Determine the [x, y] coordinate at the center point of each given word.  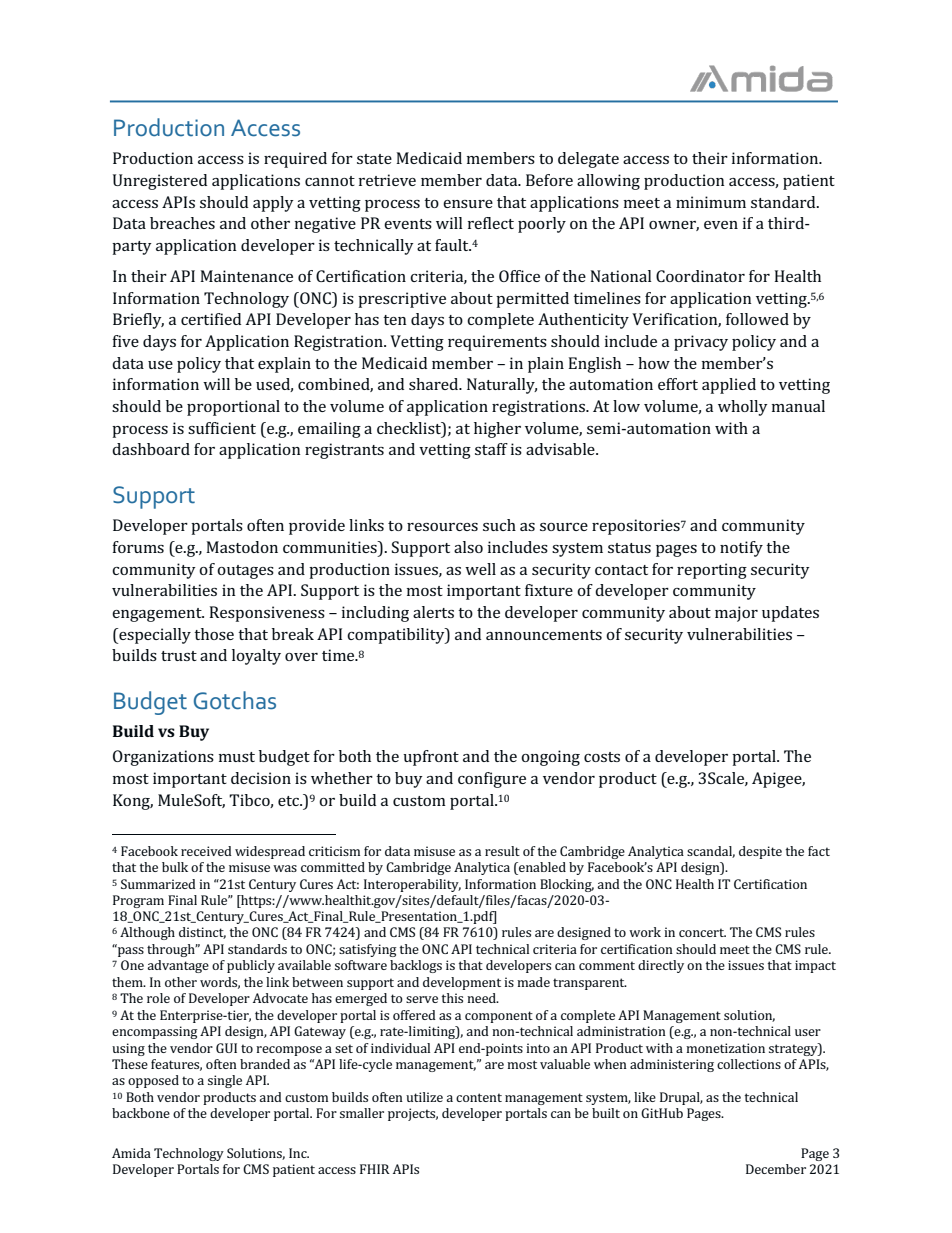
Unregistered [160, 182]
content [479, 1097]
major [736, 614]
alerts [433, 612]
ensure [468, 204]
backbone [141, 1113]
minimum [711, 202]
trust [179, 656]
